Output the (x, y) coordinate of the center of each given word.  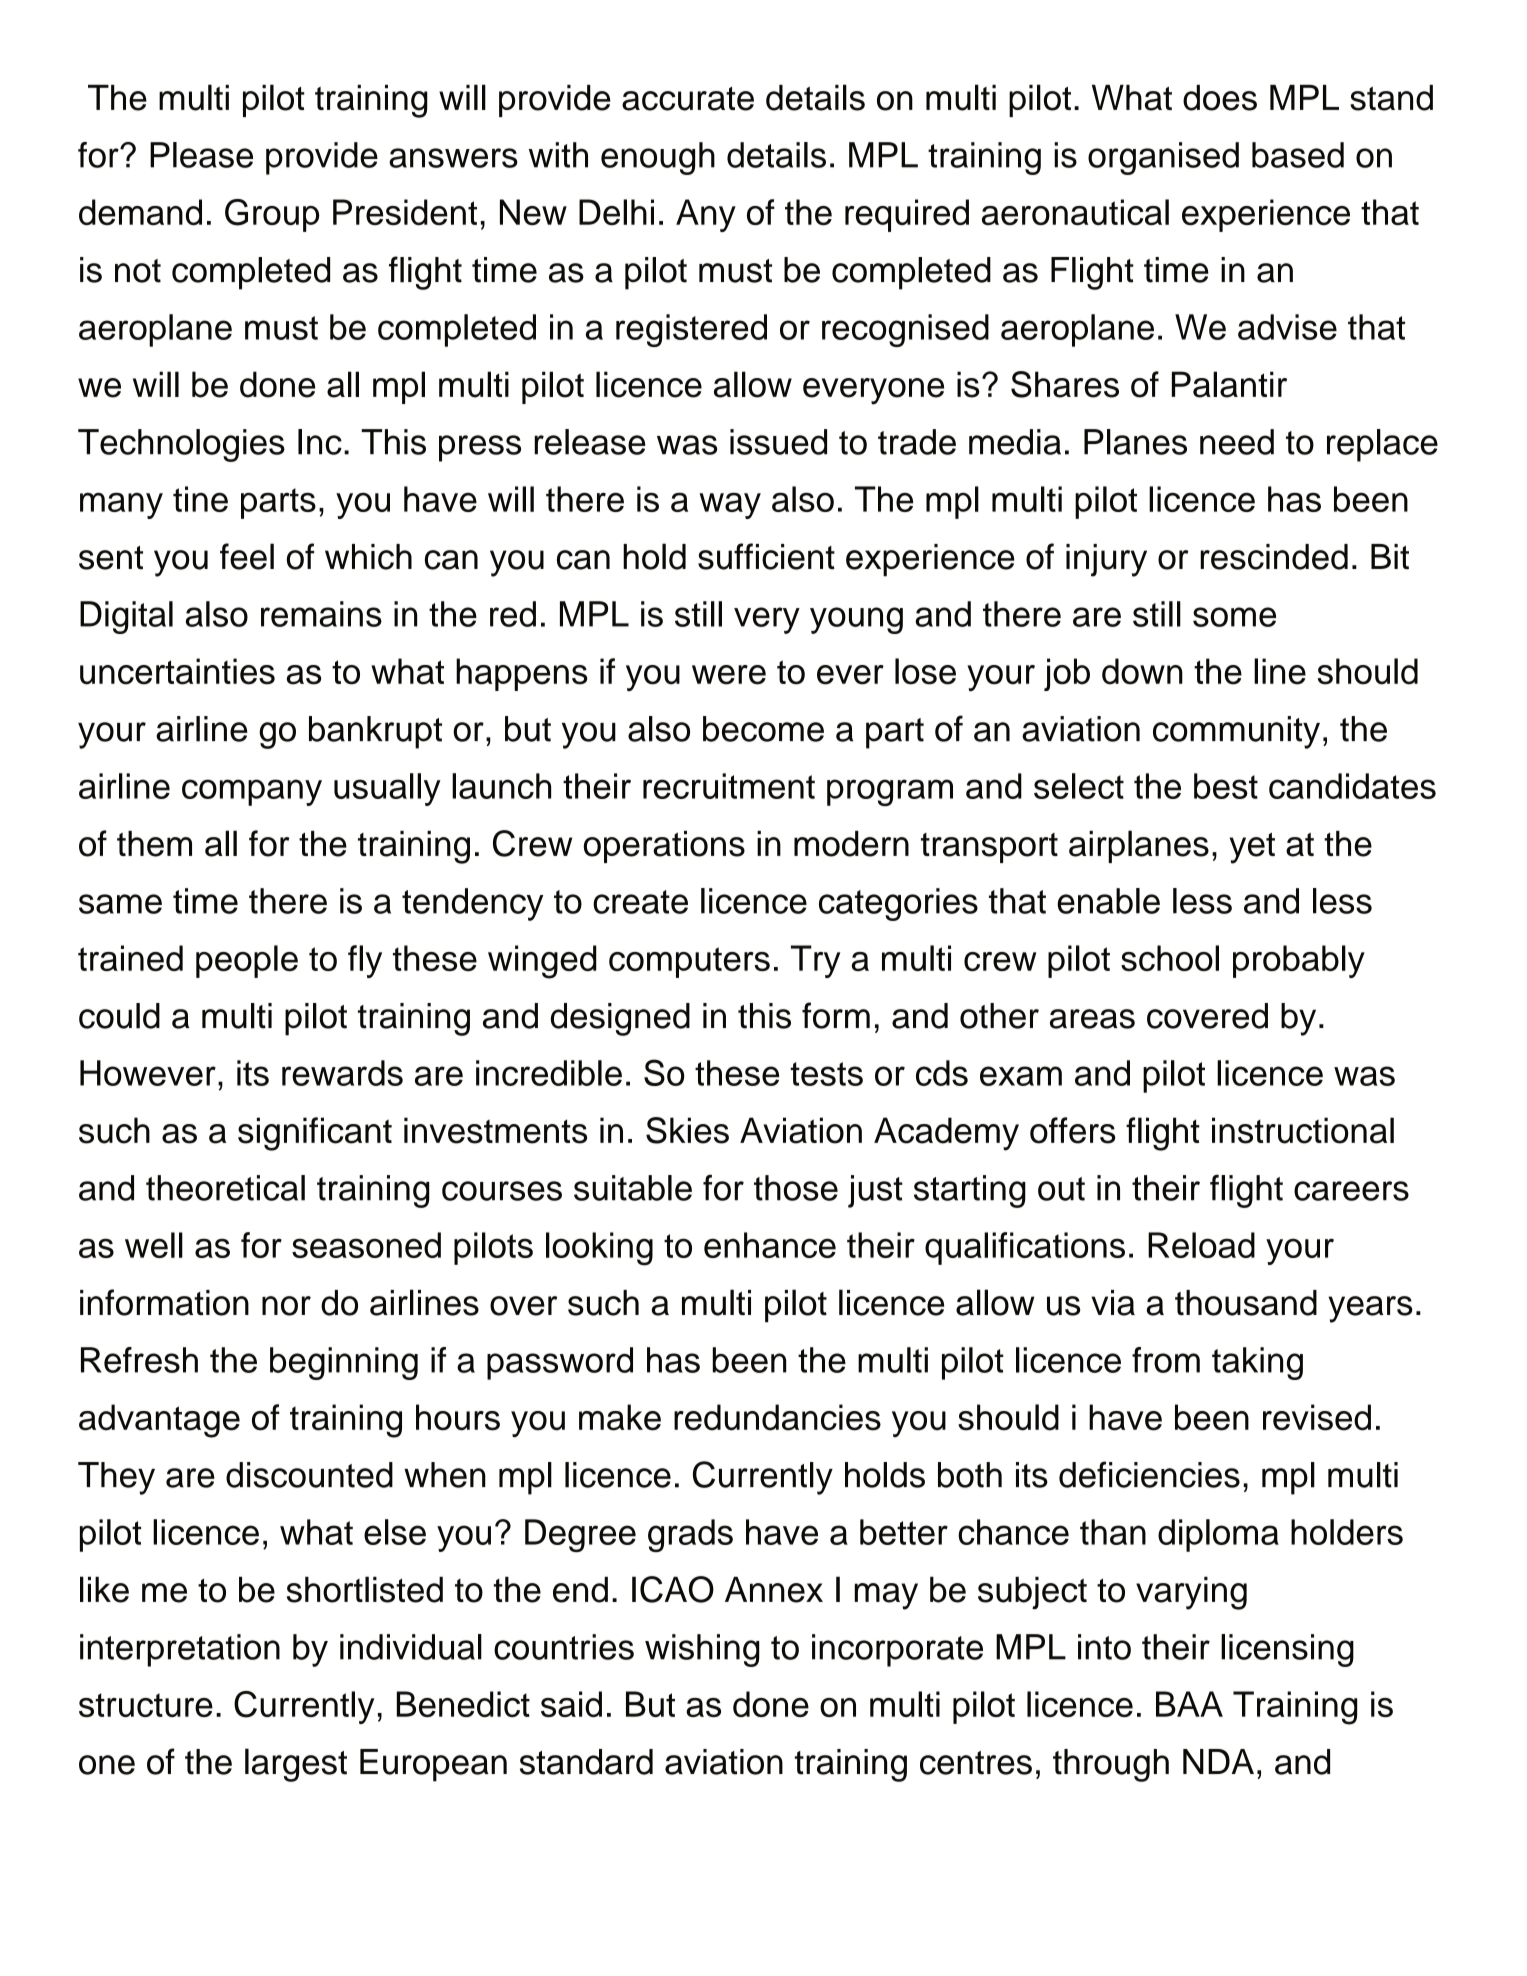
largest (296, 1765)
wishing (702, 1650)
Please (201, 155)
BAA (1189, 1704)
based (1298, 155)
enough (658, 158)
